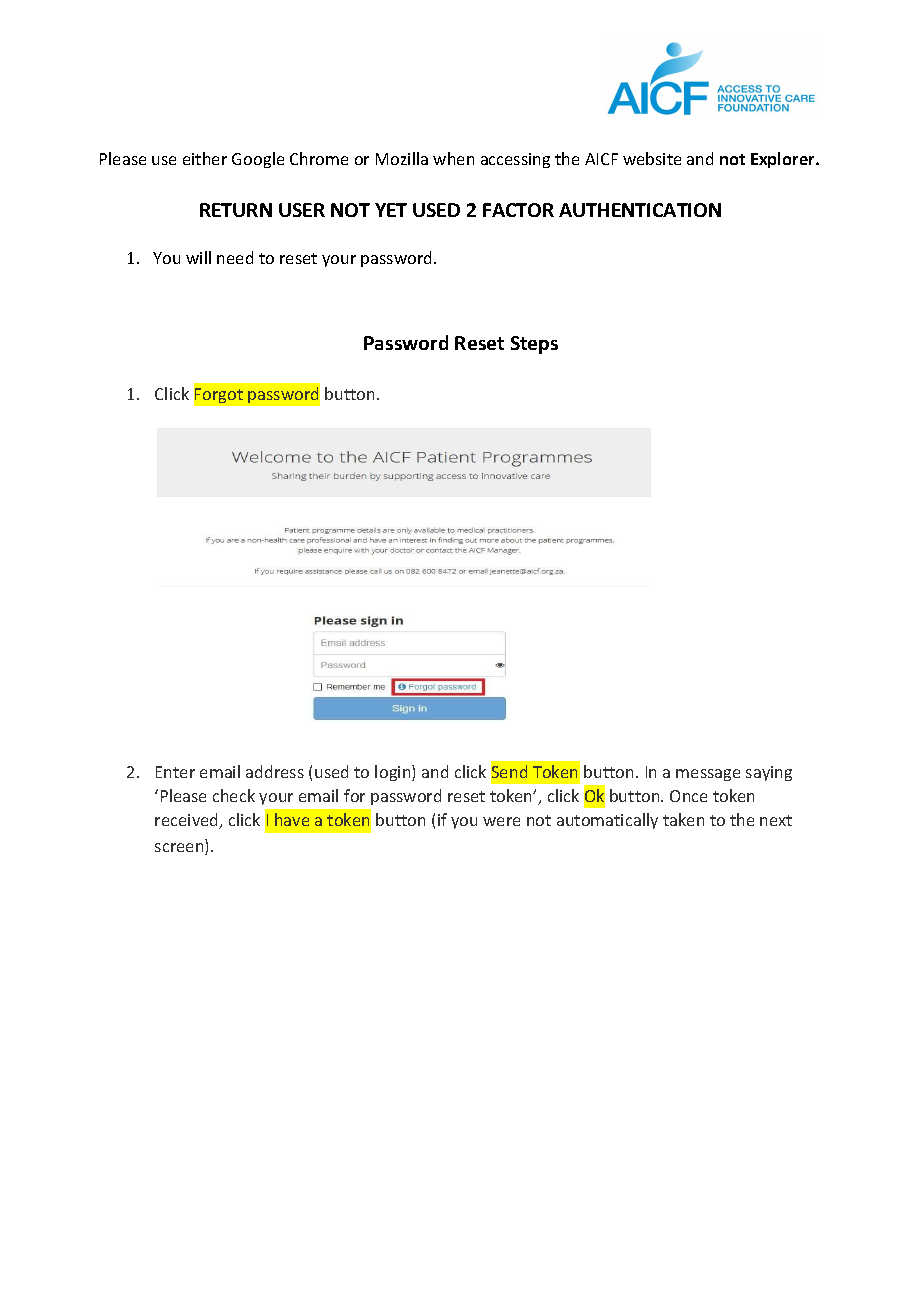  Describe the element at coordinates (640, 210) in the screenshot. I see `AUTHENTICATION` at that location.
